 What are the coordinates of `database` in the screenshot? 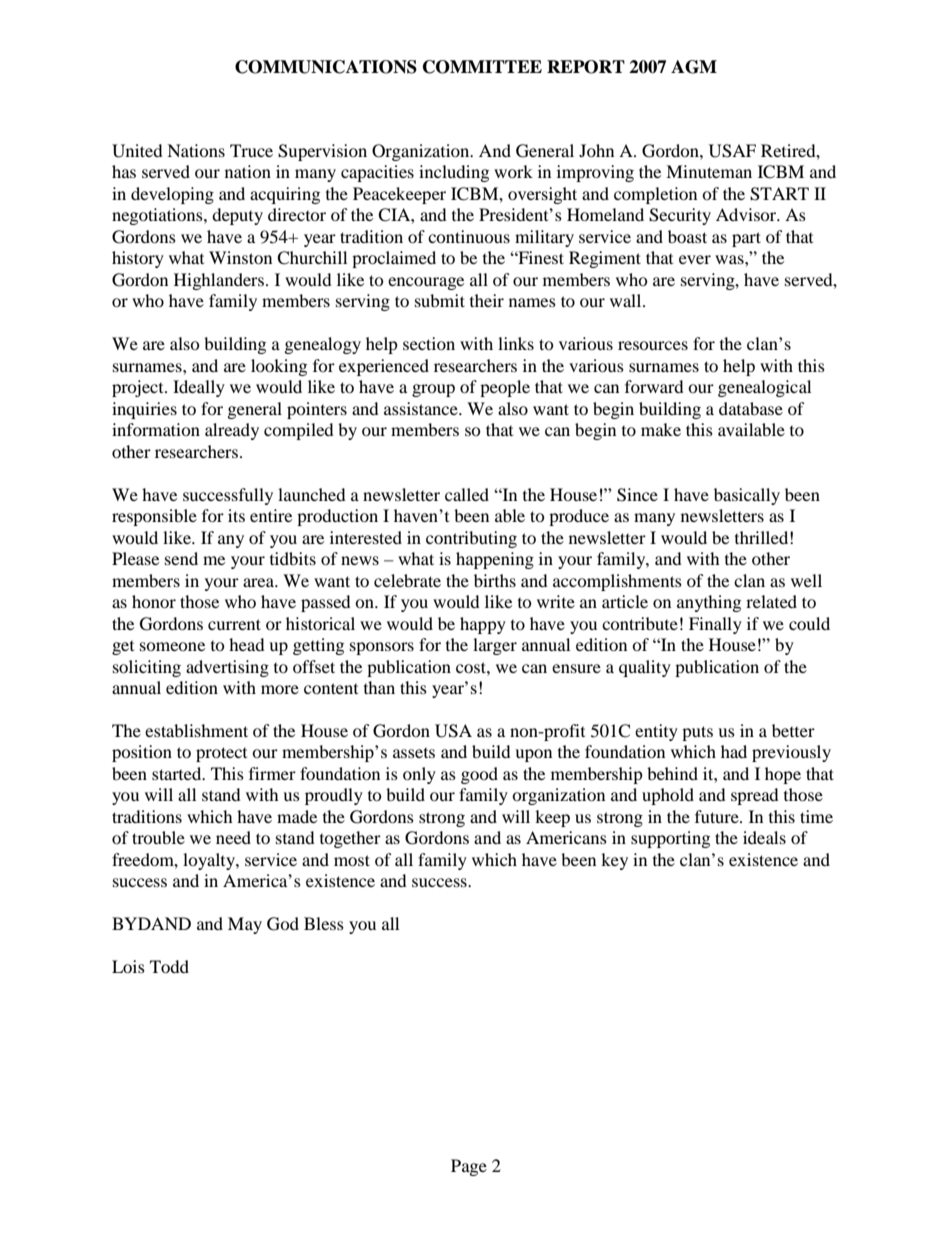 It's located at (751, 408).
